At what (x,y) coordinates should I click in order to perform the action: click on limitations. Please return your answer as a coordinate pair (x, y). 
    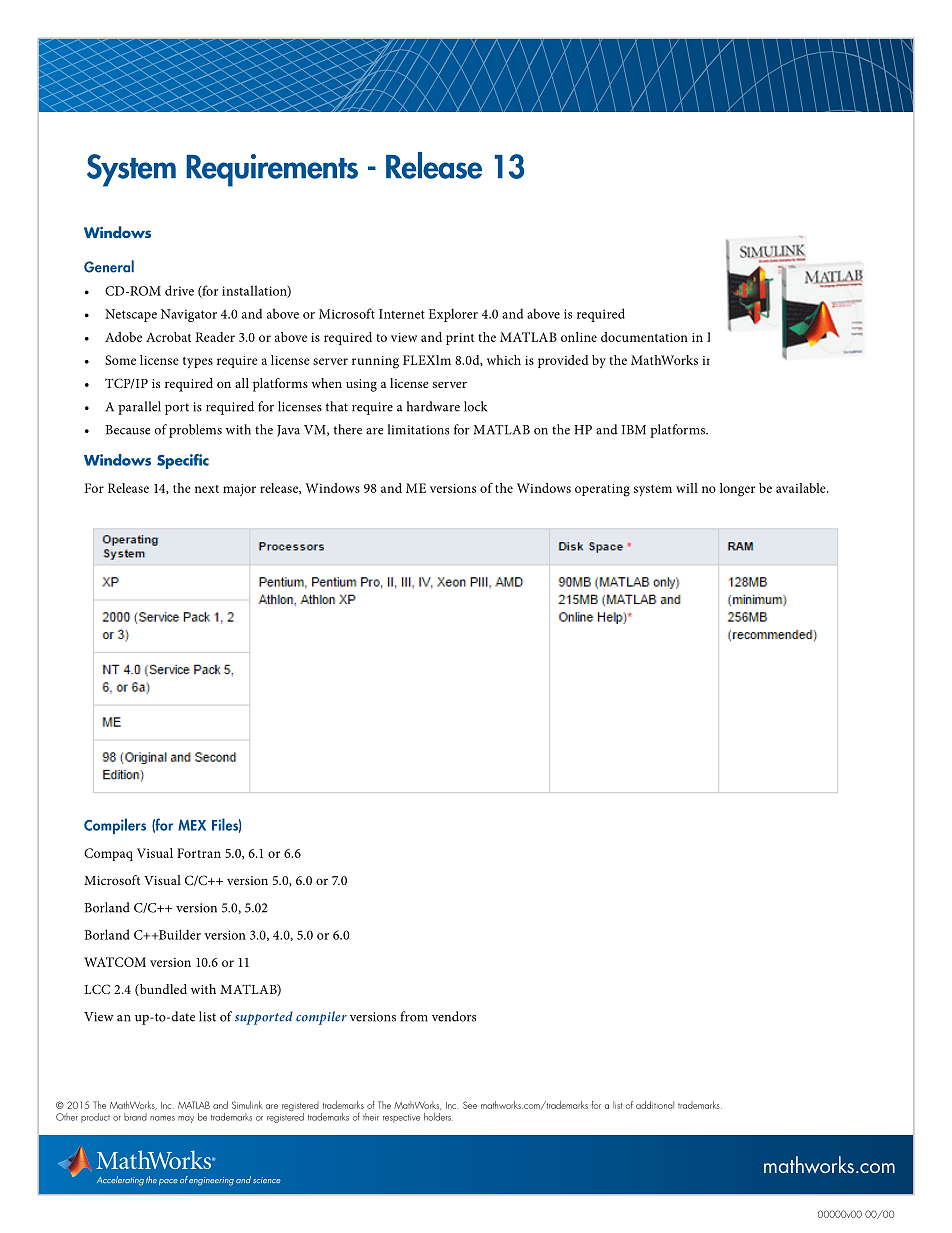
    Looking at the image, I should click on (418, 429).
